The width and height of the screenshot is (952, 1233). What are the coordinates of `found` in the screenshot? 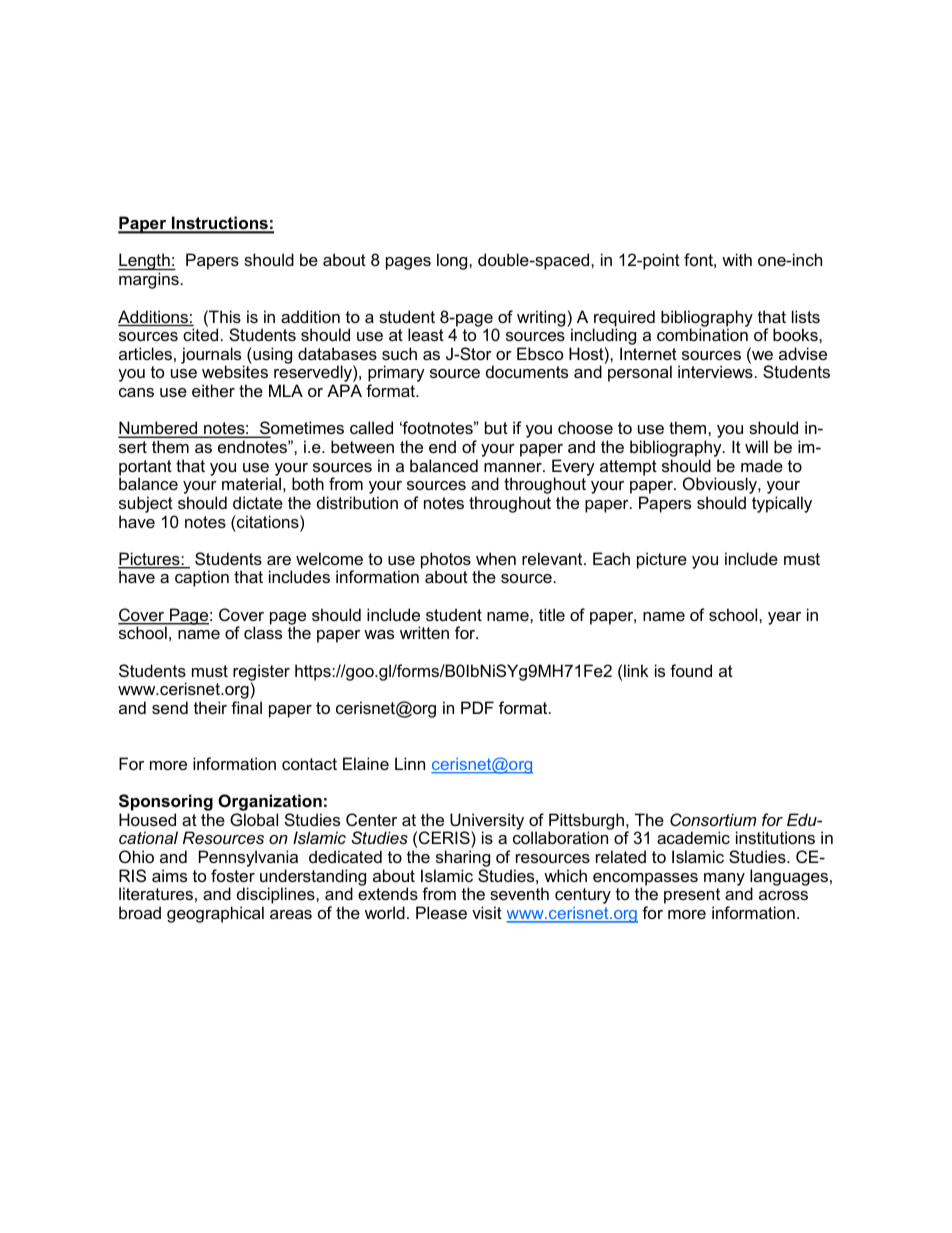 It's located at (691, 670).
